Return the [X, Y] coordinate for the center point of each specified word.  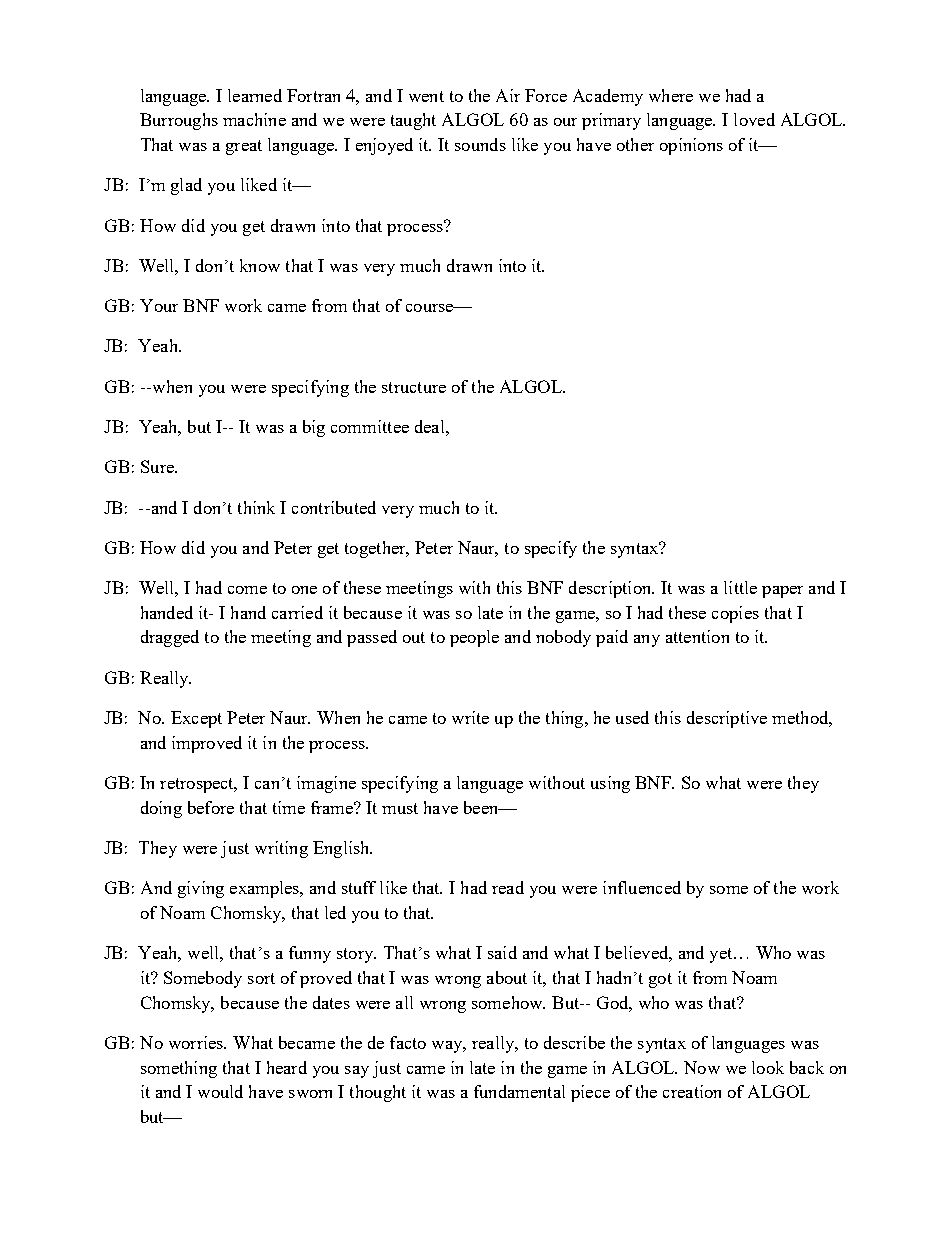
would [220, 1091]
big [314, 428]
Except [196, 719]
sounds [480, 144]
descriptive [727, 719]
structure [414, 387]
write [470, 717]
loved [754, 119]
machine [254, 119]
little [740, 587]
